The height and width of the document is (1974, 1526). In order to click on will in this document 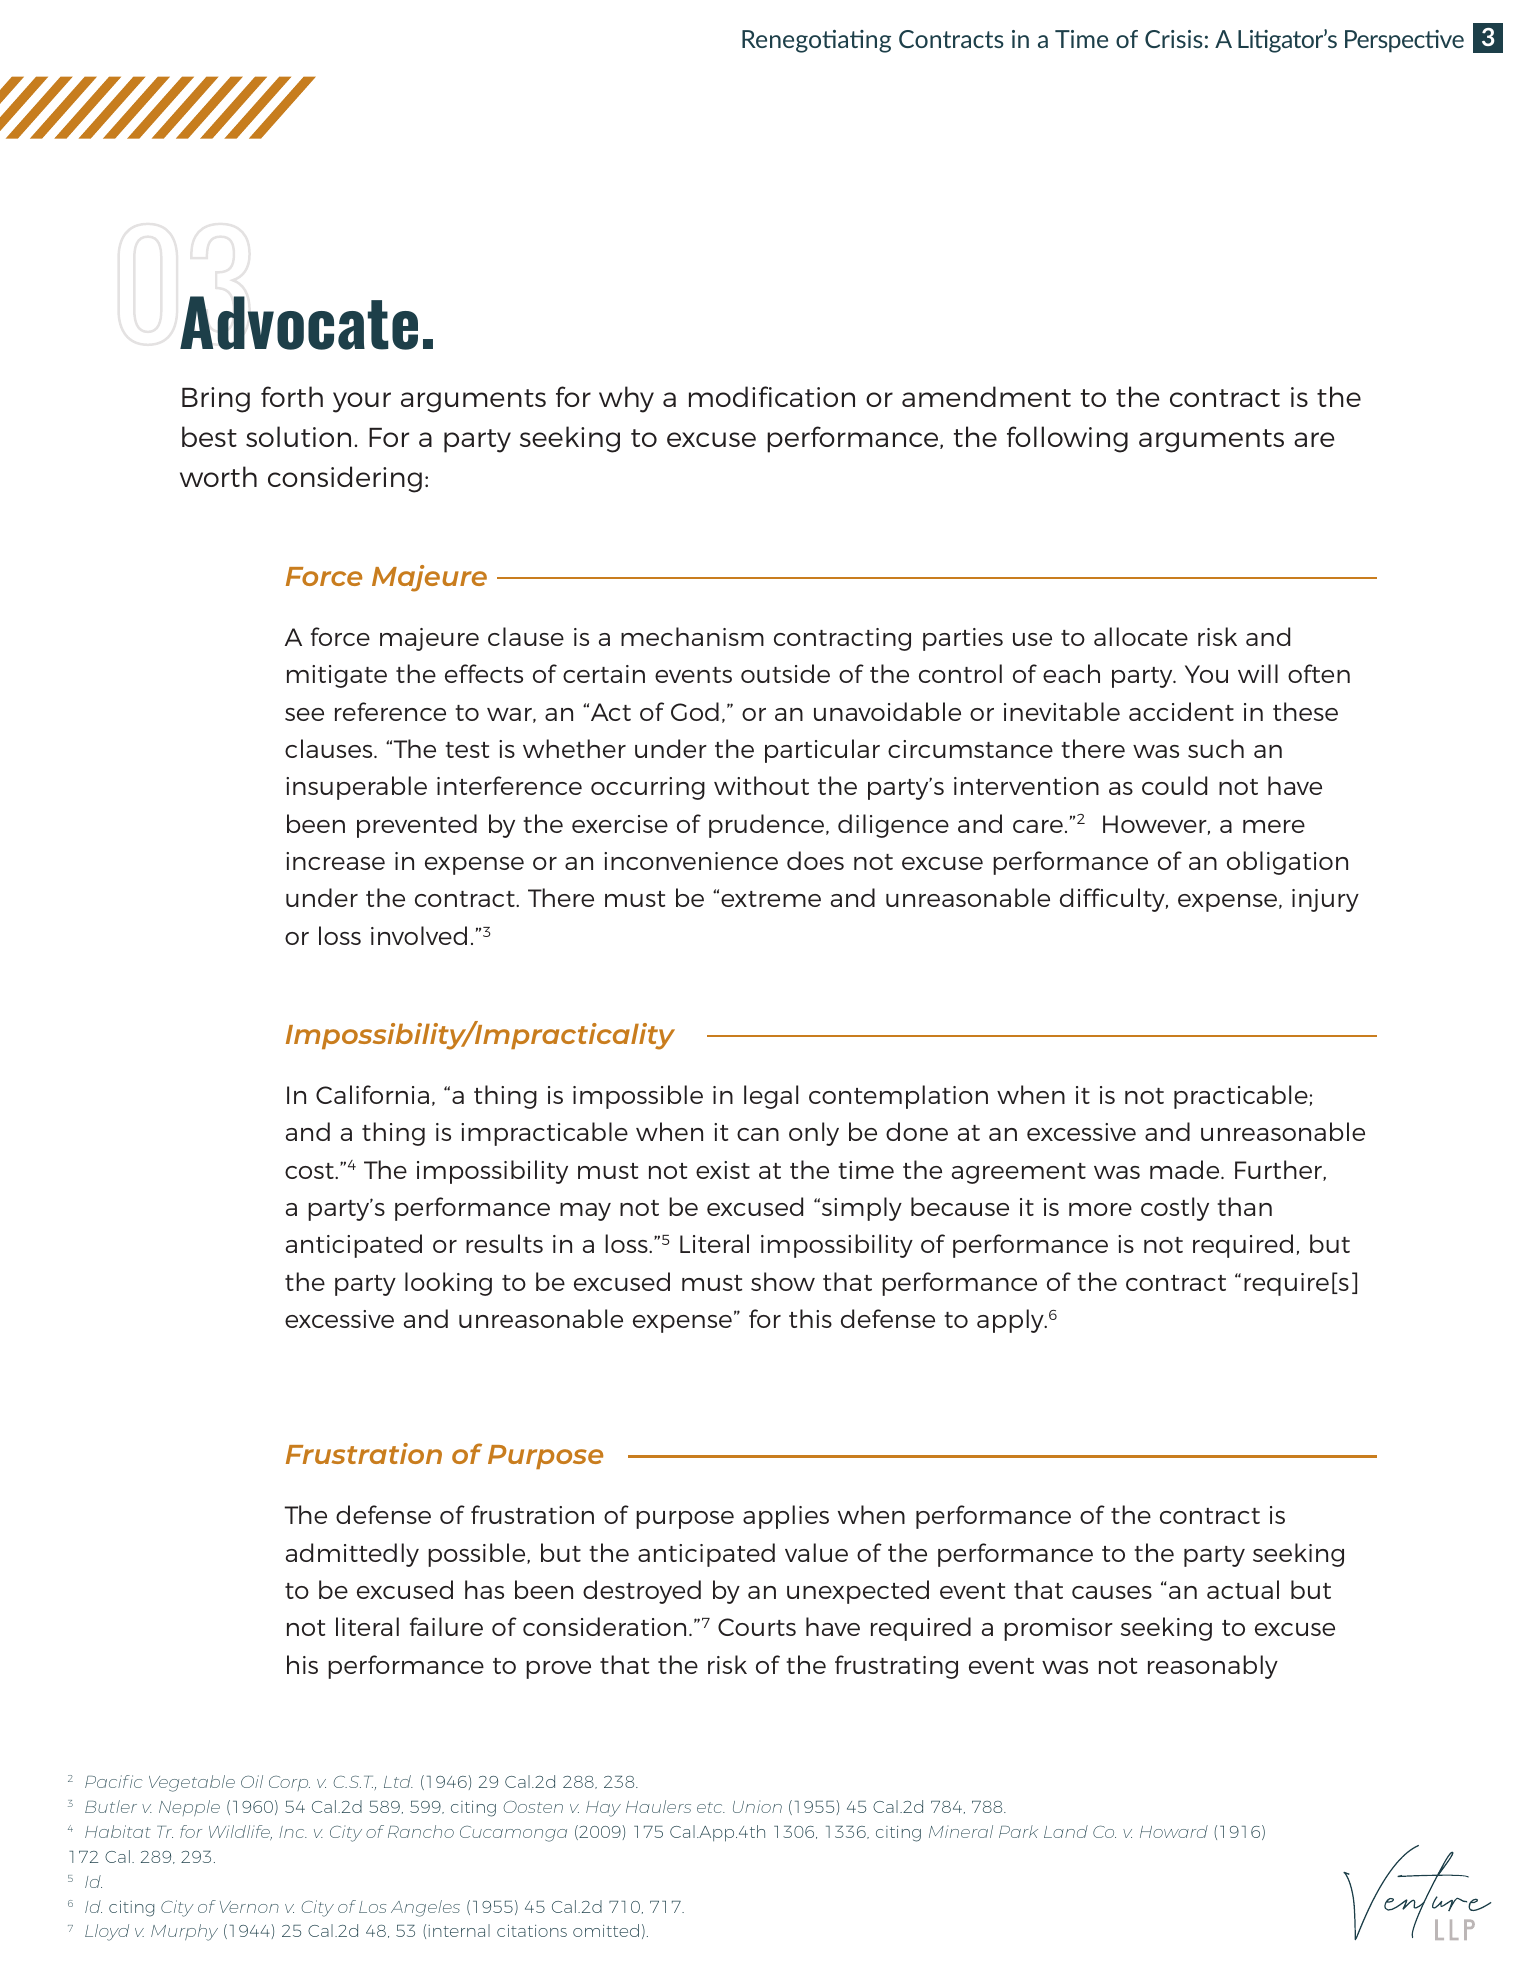, I will do `click(1258, 673)`.
